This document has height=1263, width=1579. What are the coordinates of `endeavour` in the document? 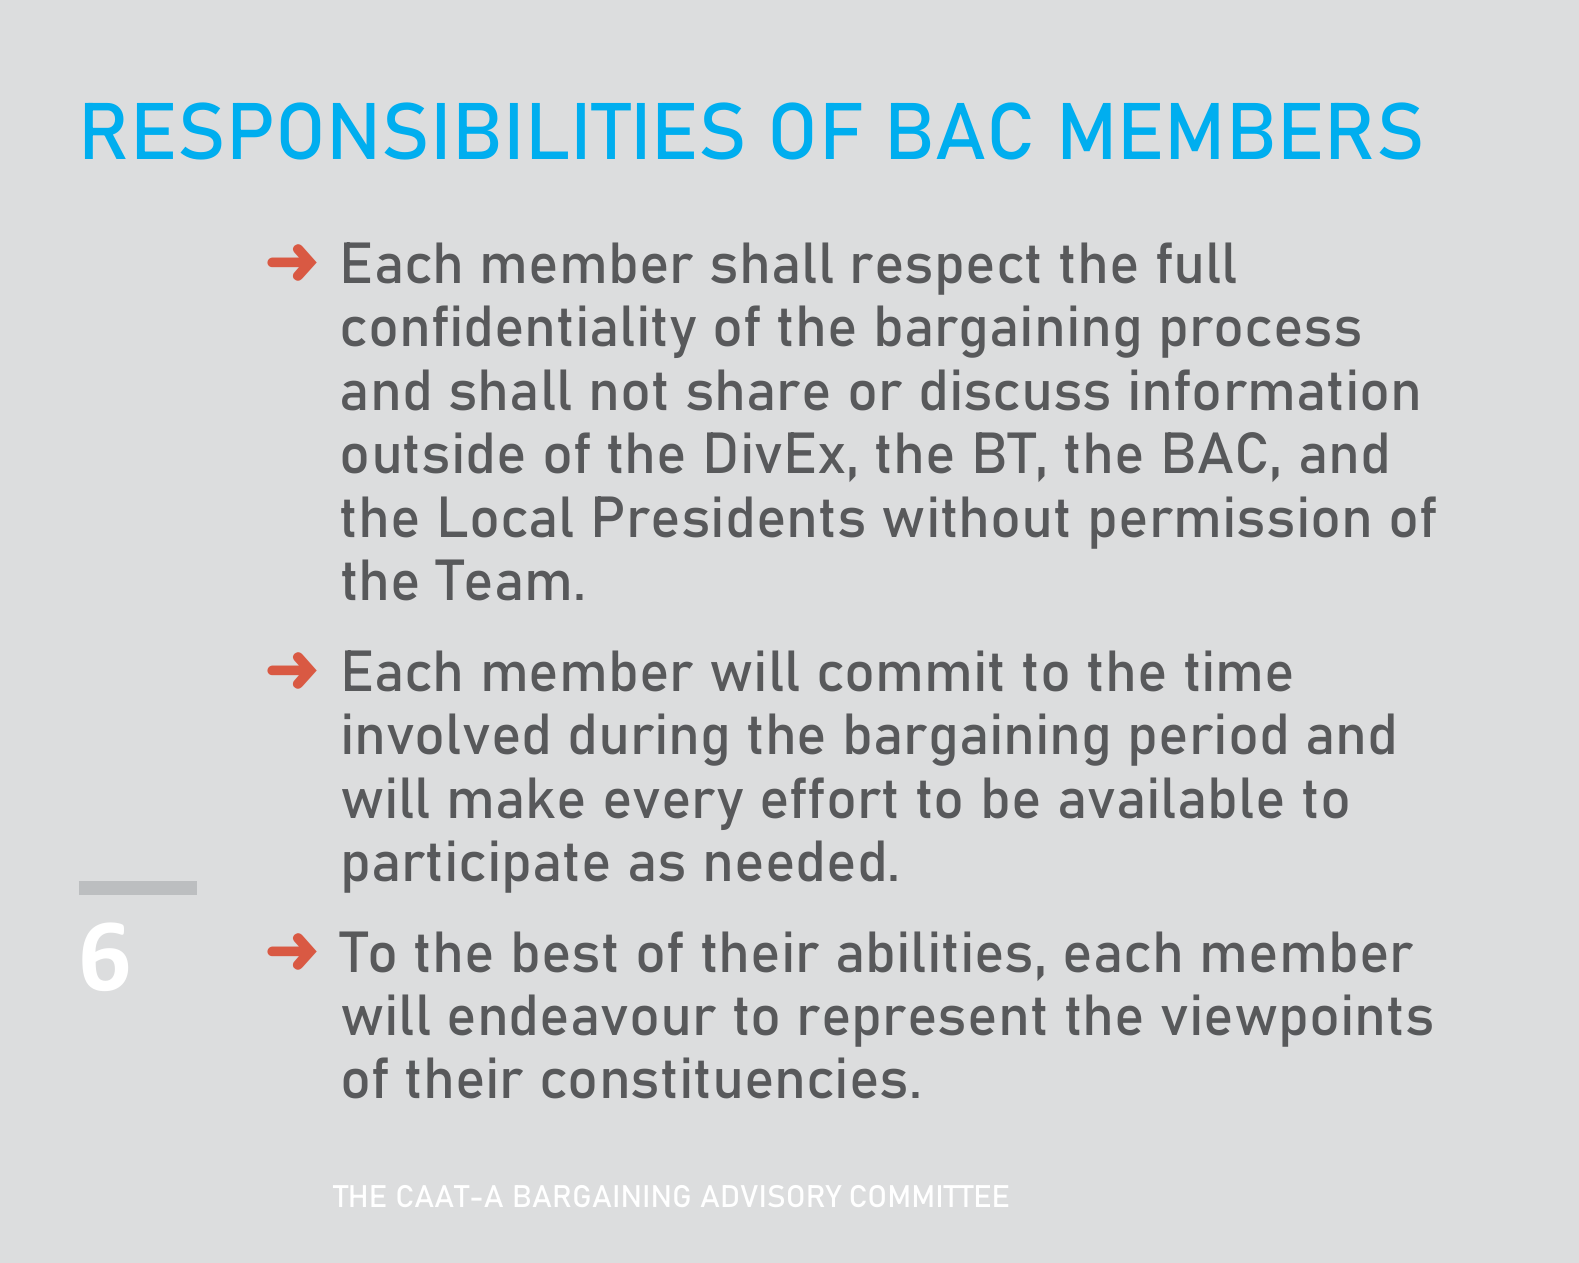 It's located at (582, 1015).
